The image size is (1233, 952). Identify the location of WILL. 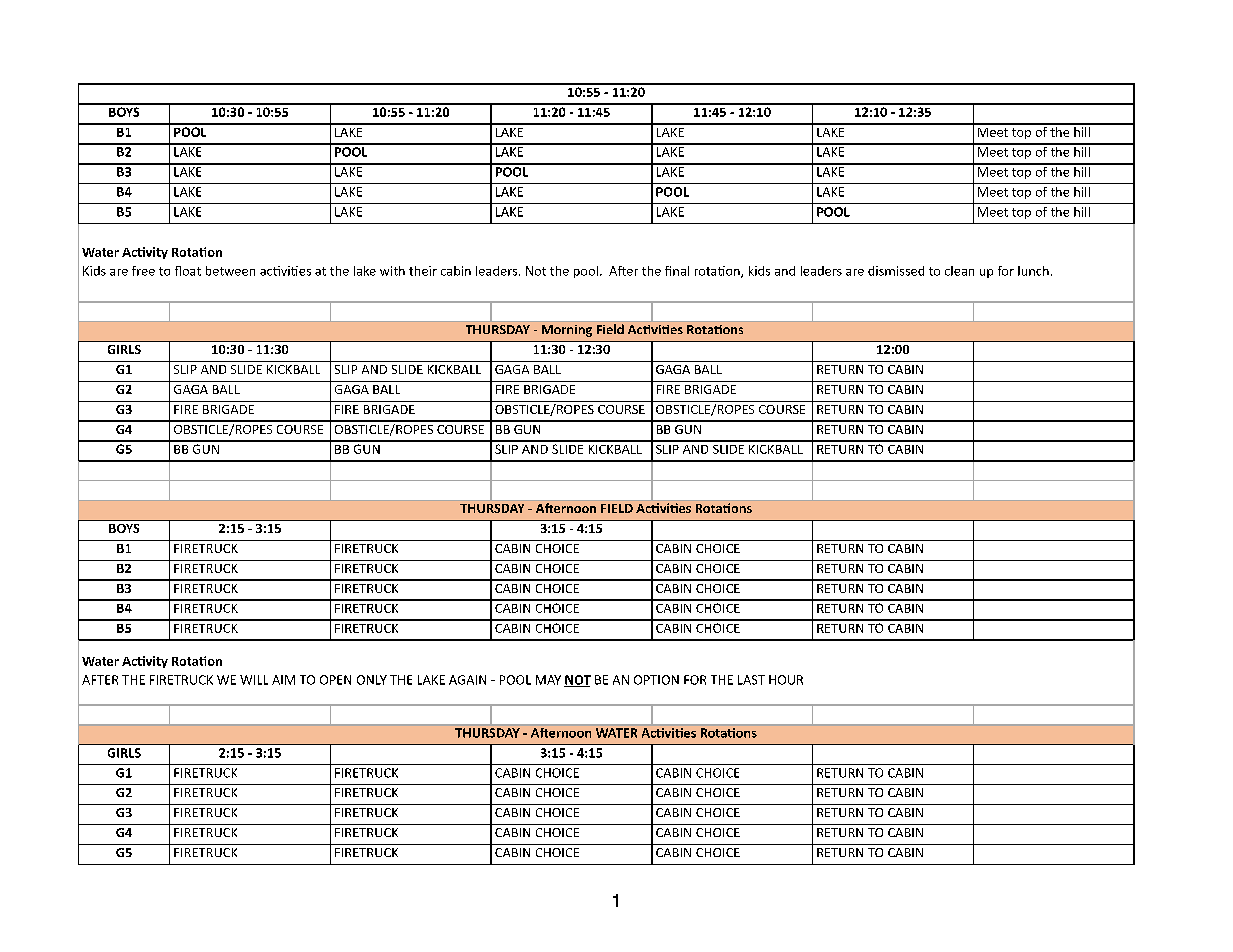
(254, 680).
